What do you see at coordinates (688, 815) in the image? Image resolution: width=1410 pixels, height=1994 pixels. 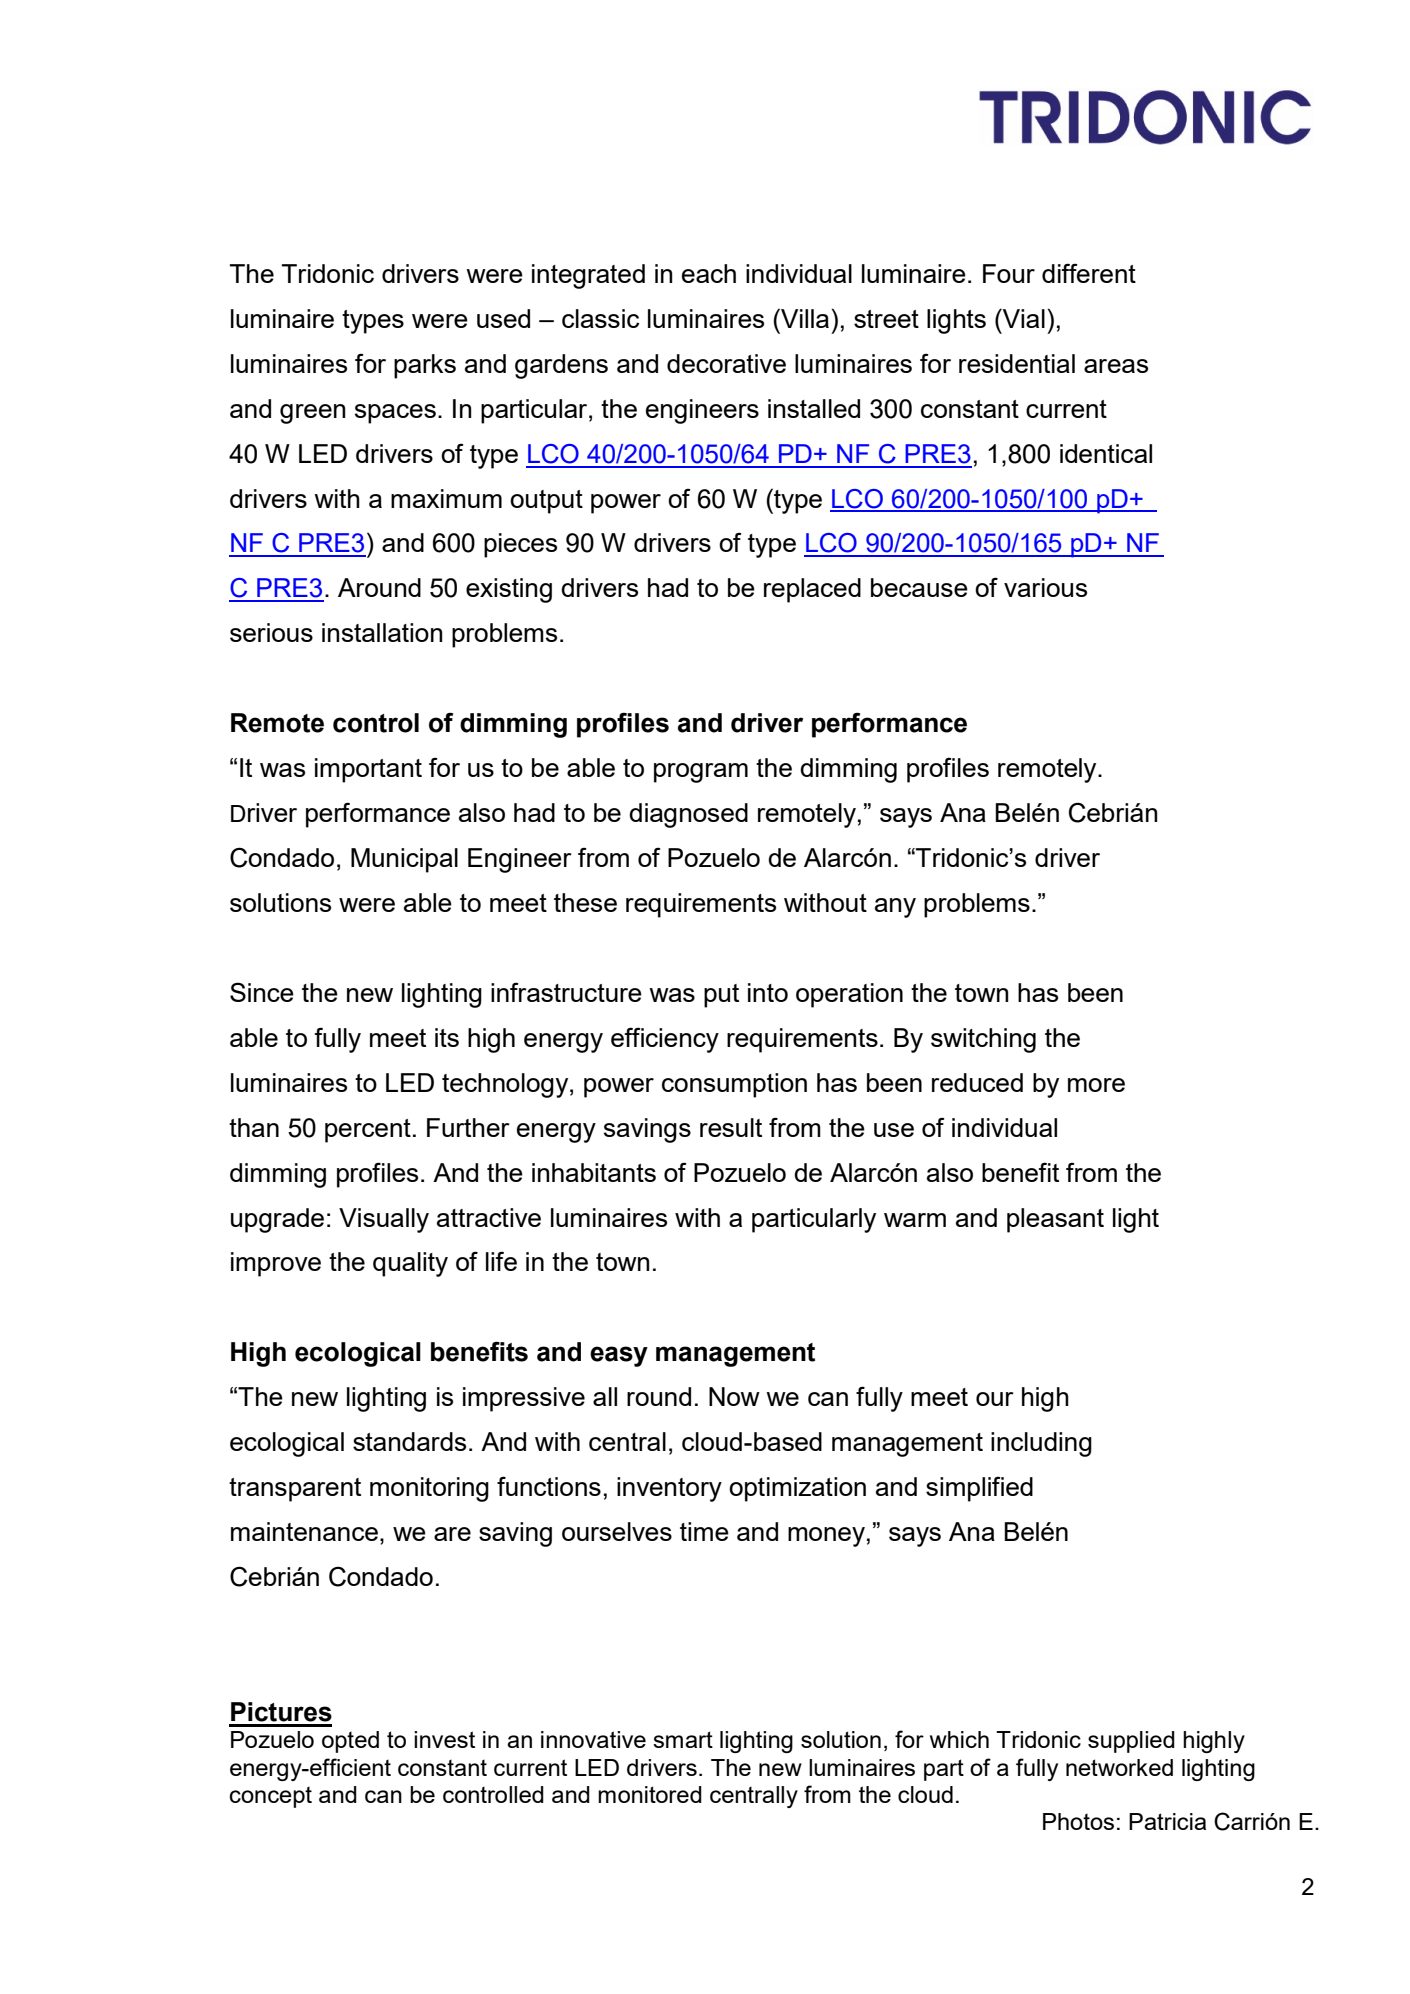 I see `diagnosed` at bounding box center [688, 815].
